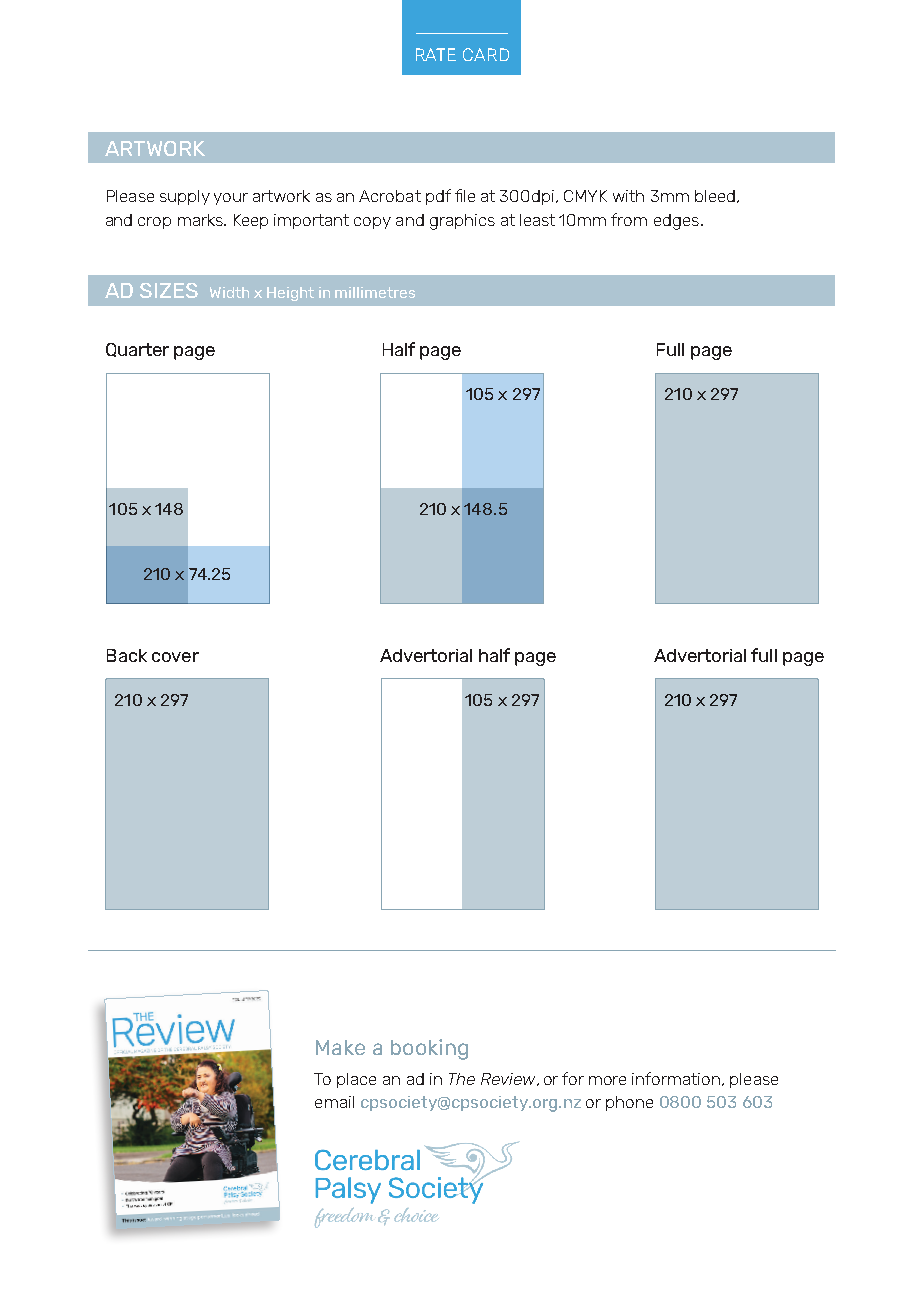 The image size is (924, 1308). Describe the element at coordinates (676, 222) in the page. I see `edges` at that location.
